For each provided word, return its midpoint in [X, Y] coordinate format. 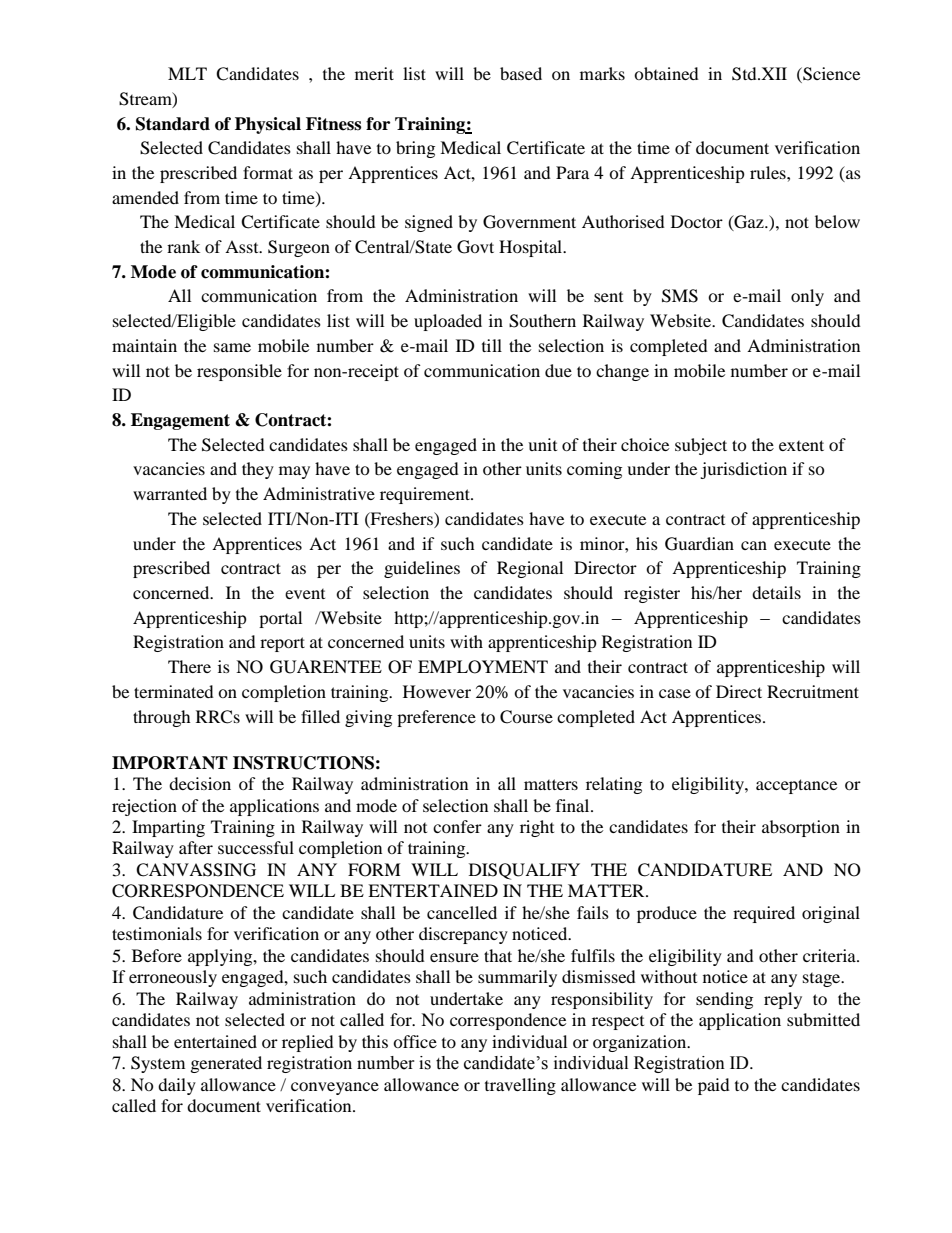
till [492, 345]
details [776, 592]
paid [714, 1086]
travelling [520, 1086]
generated [226, 1064]
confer [457, 826]
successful [256, 847]
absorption [801, 828]
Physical [268, 125]
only [807, 297]
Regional [530, 569]
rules [769, 172]
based [521, 73]
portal [280, 619]
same [232, 347]
